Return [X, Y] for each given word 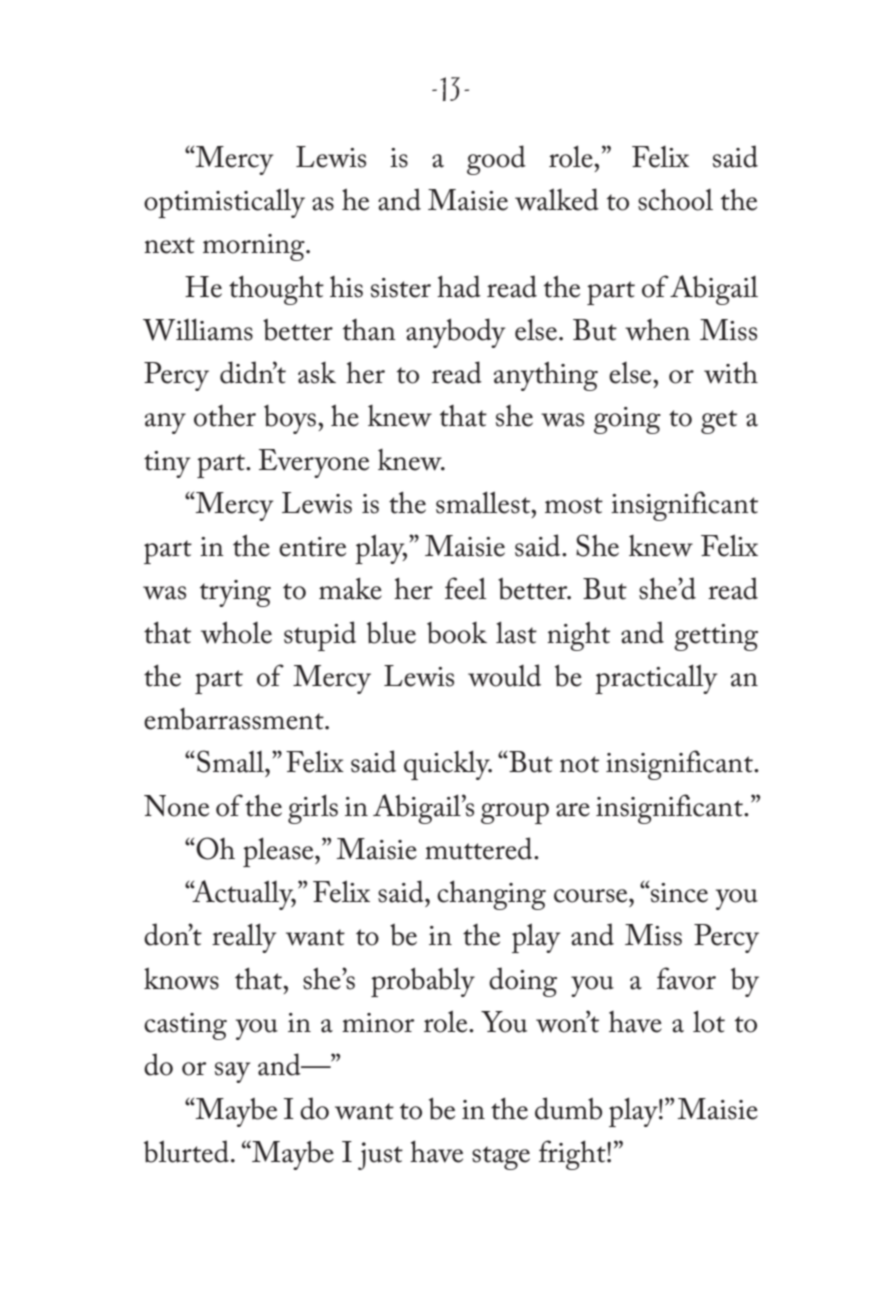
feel [465, 588]
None [176, 806]
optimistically [224, 203]
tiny [167, 464]
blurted [186, 1151]
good [496, 160]
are [573, 810]
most [574, 505]
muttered [480, 848]
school [675, 199]
